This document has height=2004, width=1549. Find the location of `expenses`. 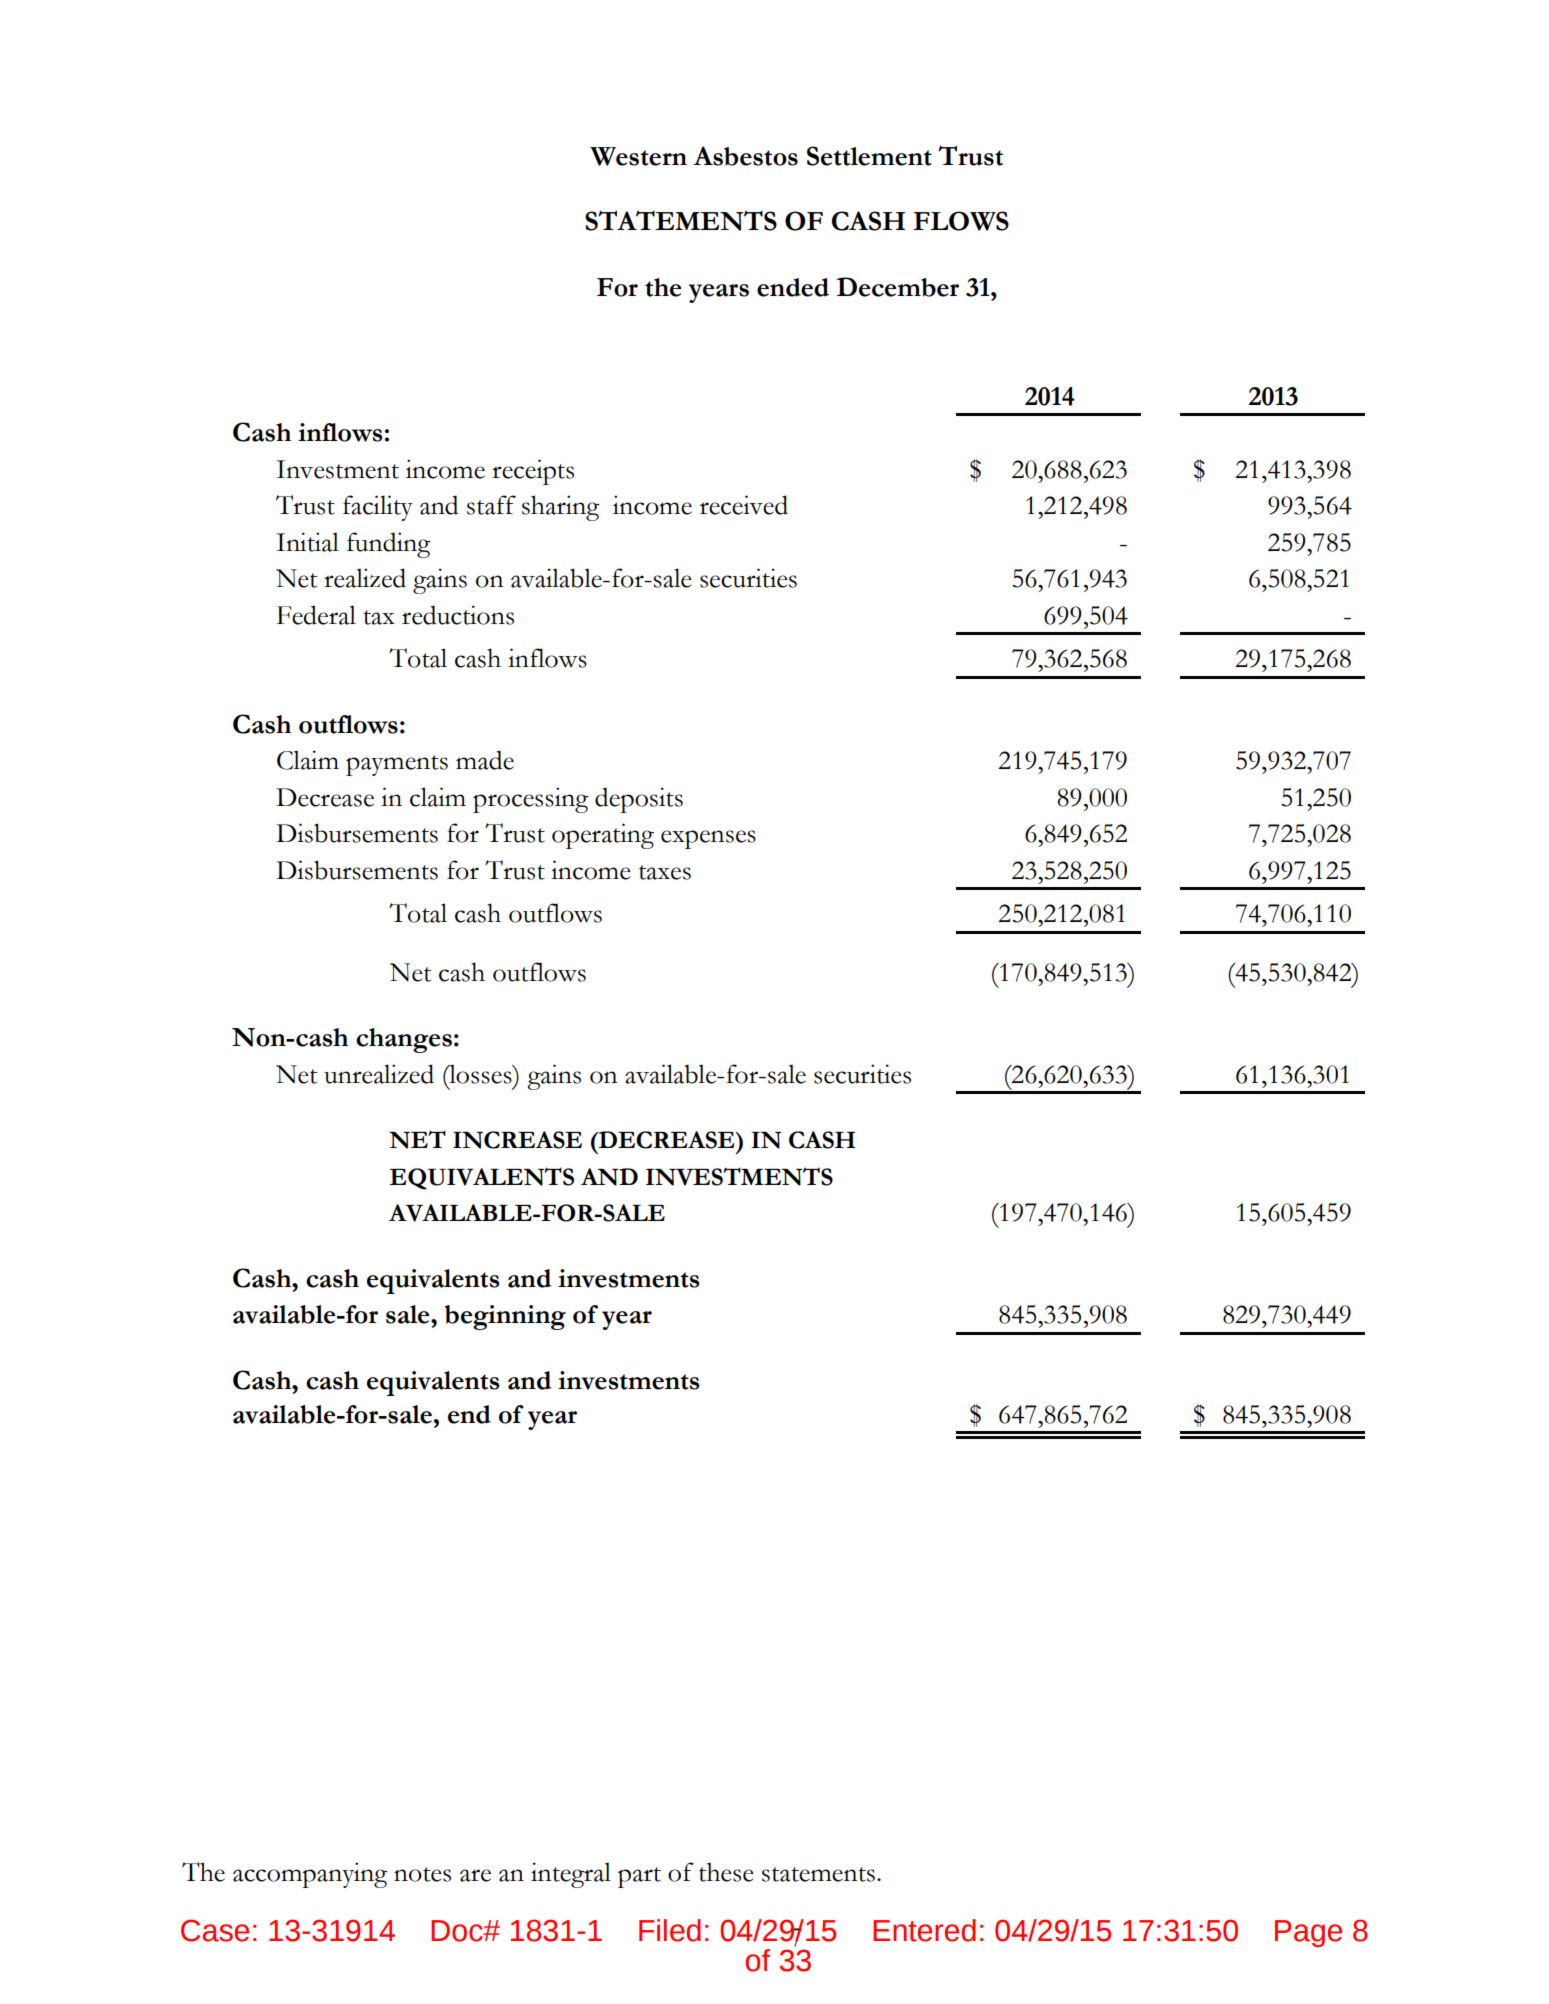

expenses is located at coordinates (708, 839).
